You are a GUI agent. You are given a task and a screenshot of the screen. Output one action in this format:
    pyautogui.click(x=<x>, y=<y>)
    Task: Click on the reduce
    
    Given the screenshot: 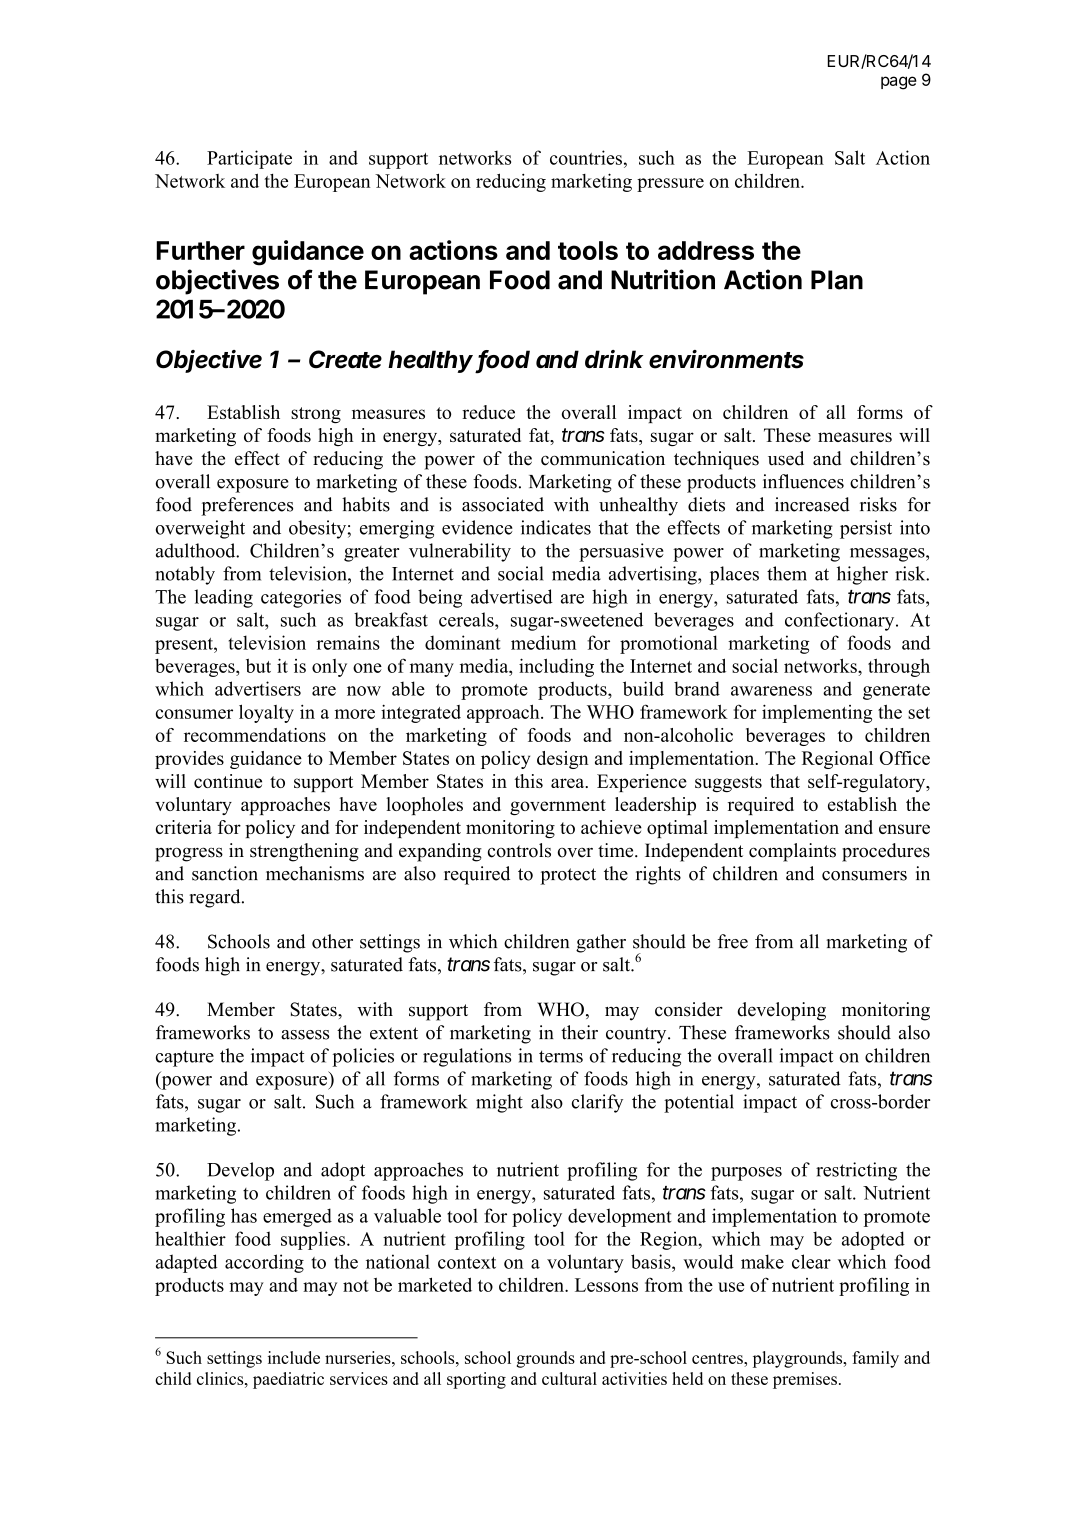 What is the action you would take?
    pyautogui.click(x=488, y=412)
